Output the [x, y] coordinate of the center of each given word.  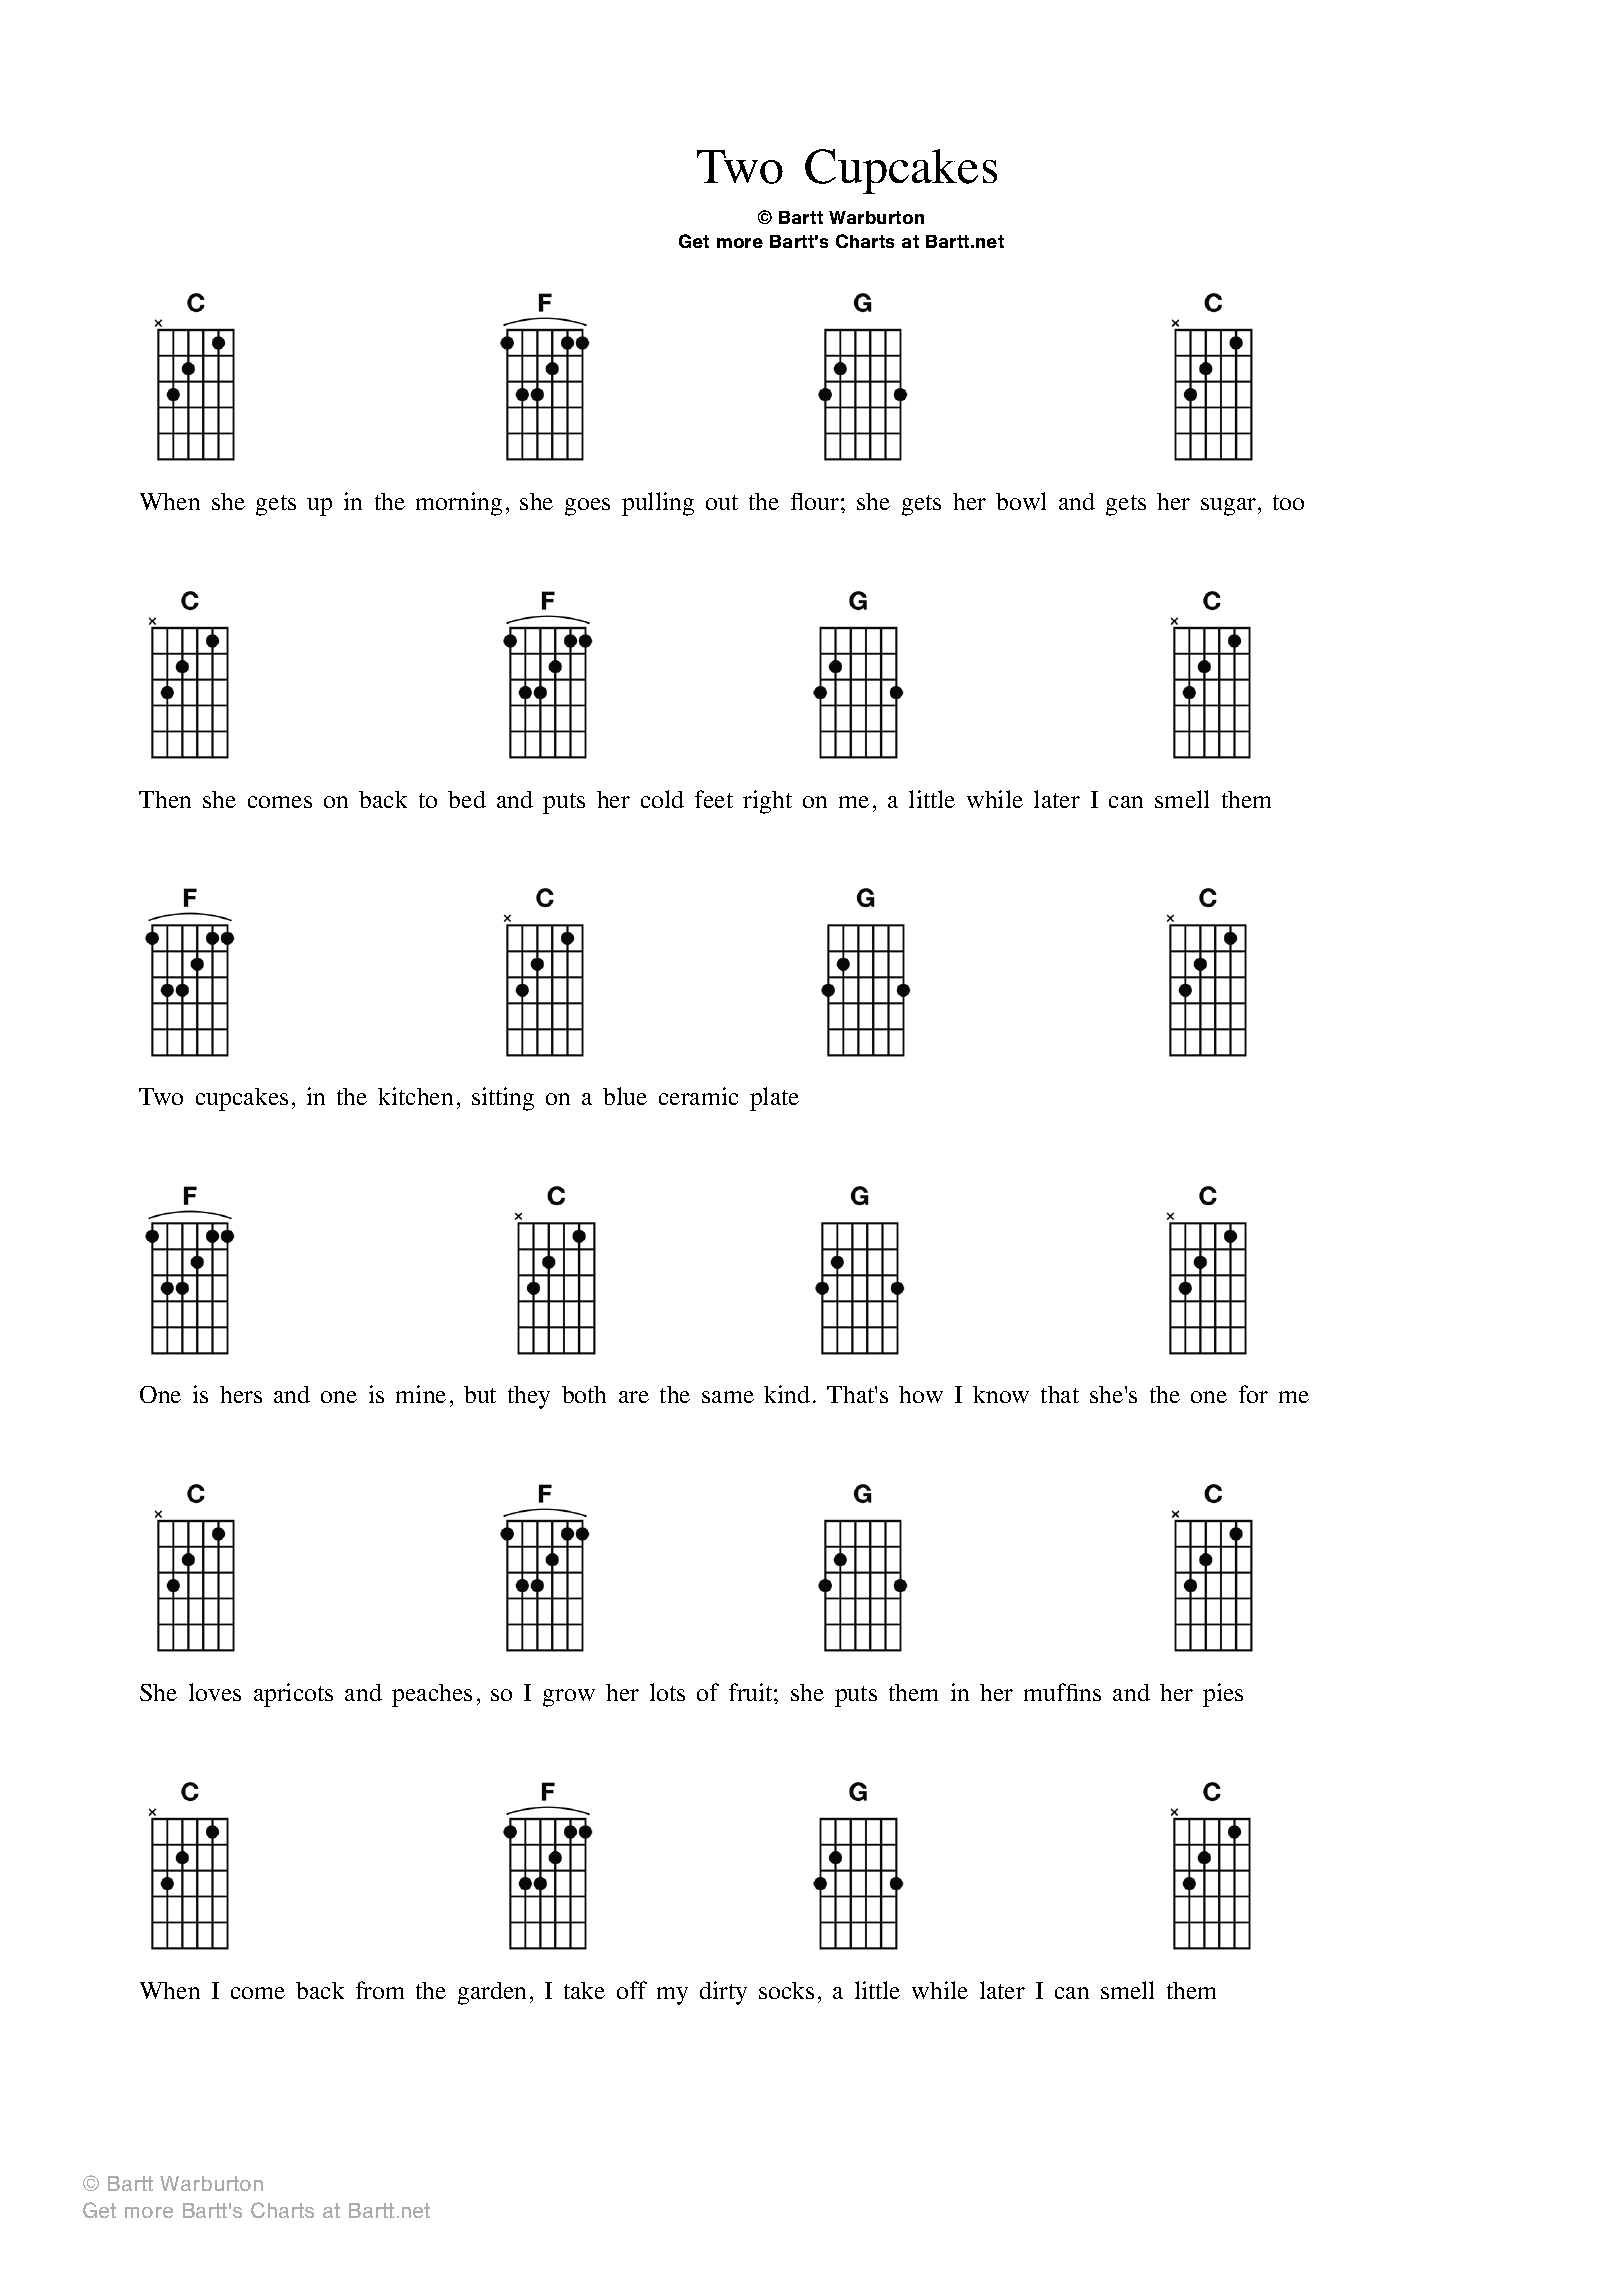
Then [165, 799]
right [767, 802]
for [1253, 1394]
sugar [1230, 507]
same [728, 1397]
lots [667, 1692]
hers [241, 1394]
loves [215, 1692]
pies [1223, 1695]
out [722, 502]
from [380, 1990]
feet [714, 799]
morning [459, 504]
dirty [723, 1993]
